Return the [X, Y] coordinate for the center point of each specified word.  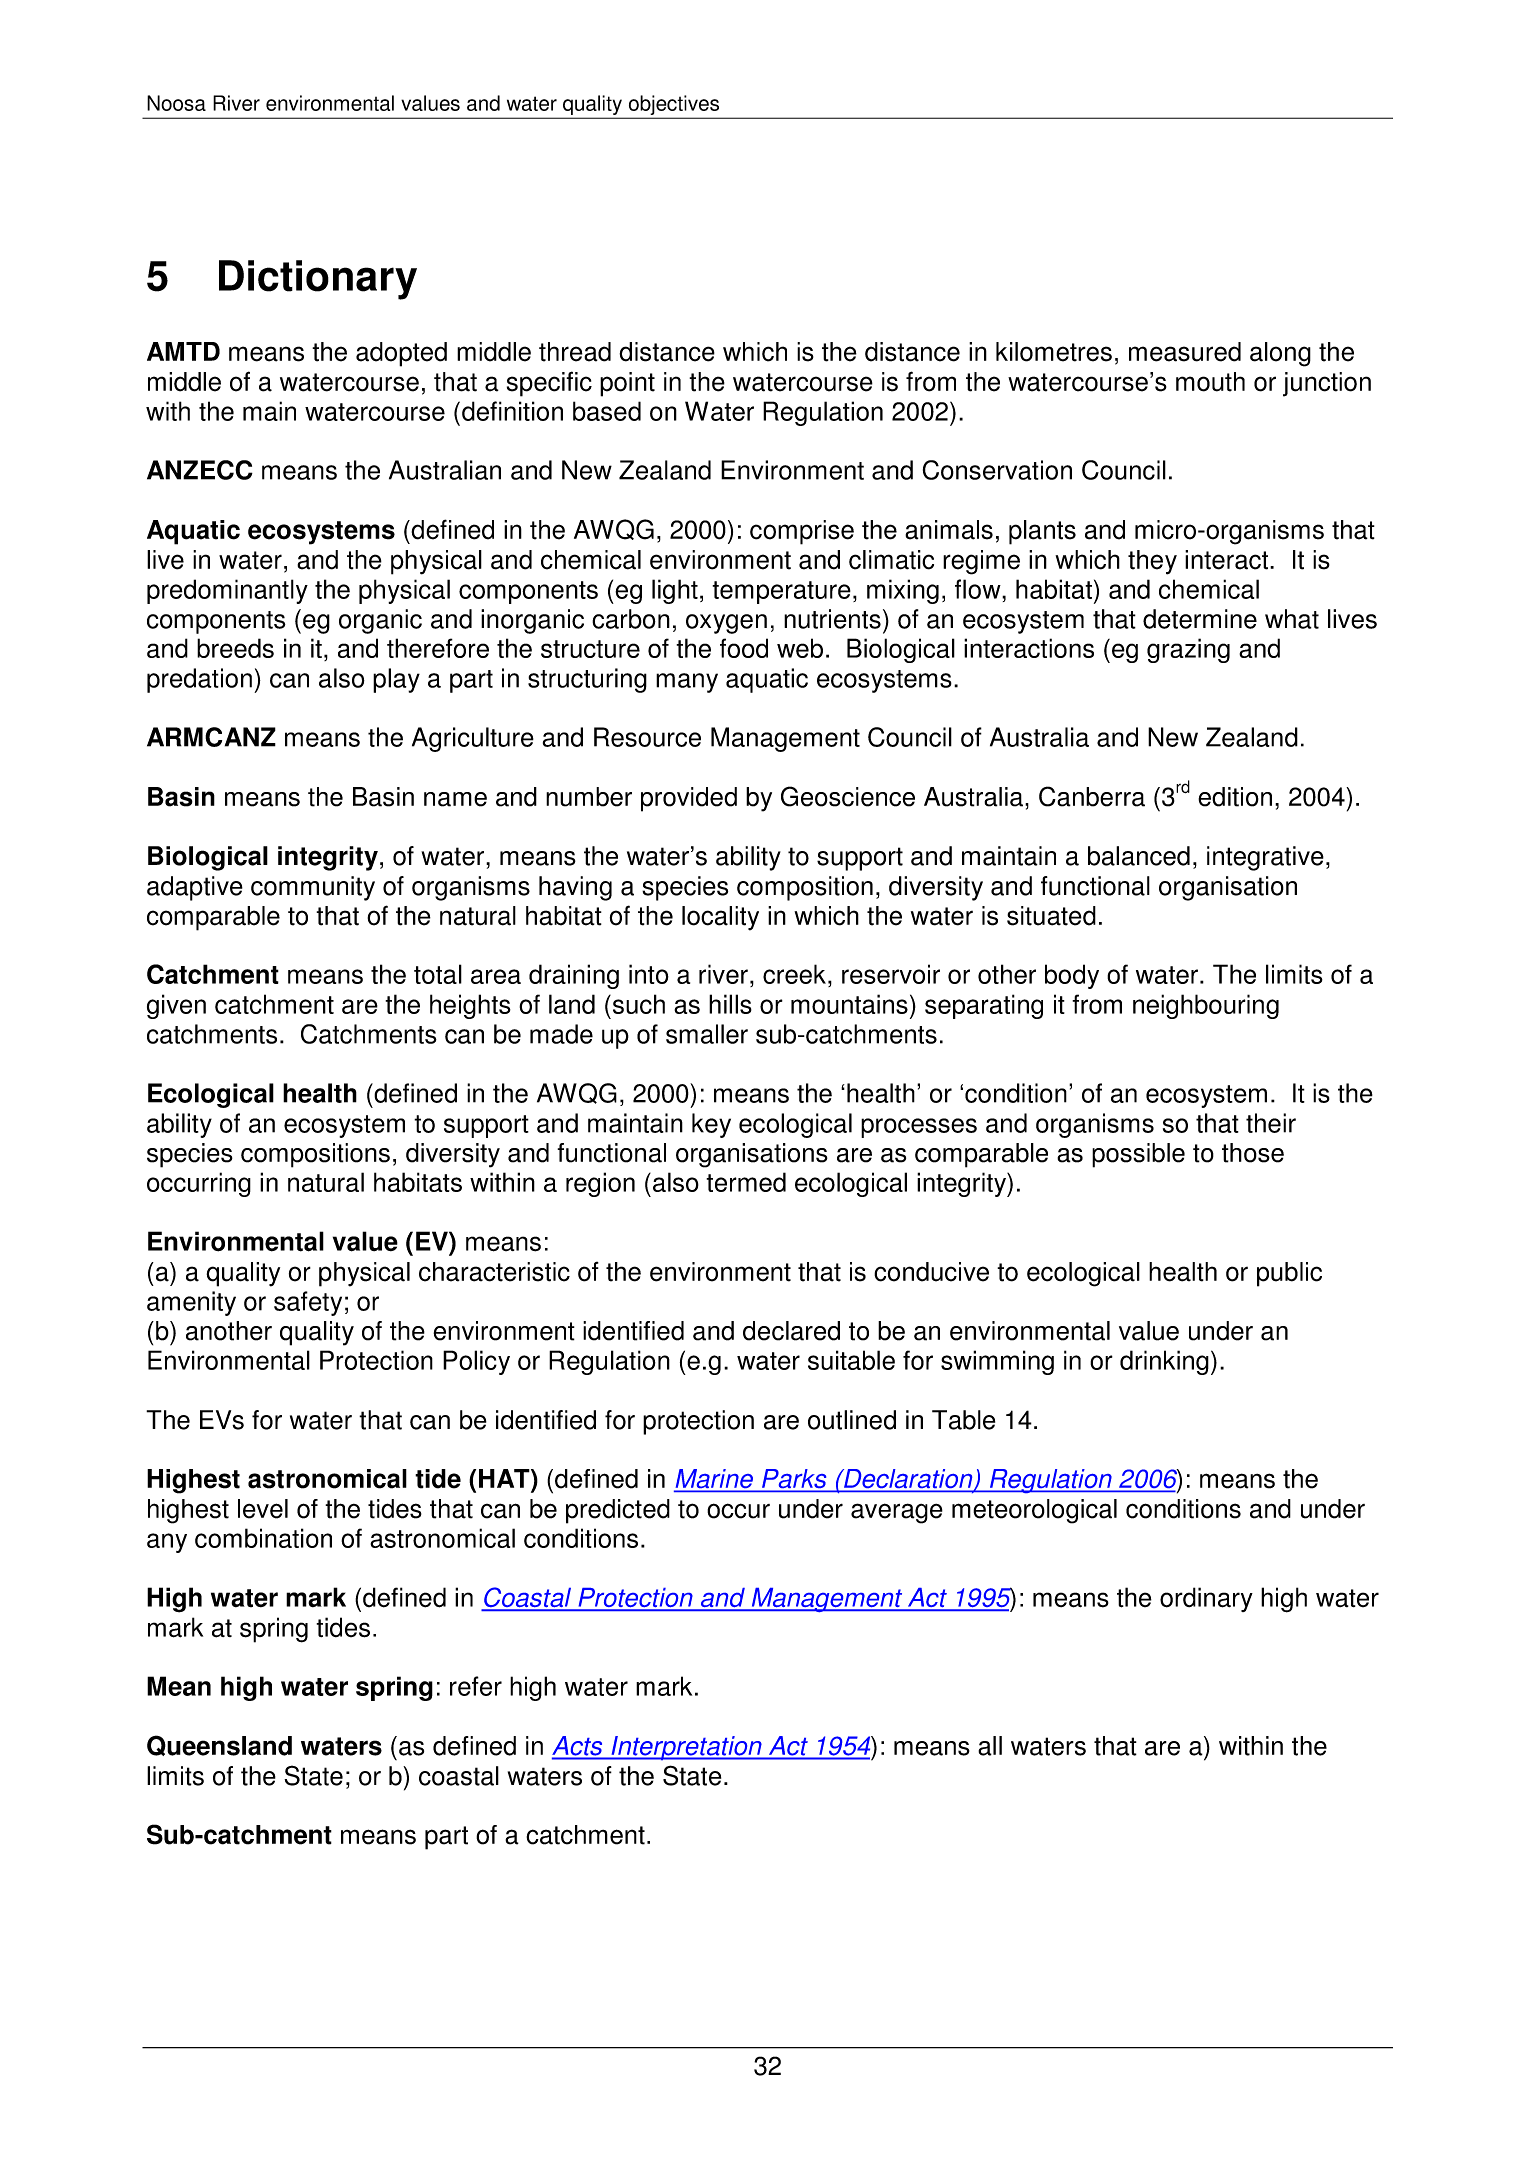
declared [791, 1331]
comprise [802, 532]
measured [1185, 352]
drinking [1164, 1362]
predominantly [227, 591]
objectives [674, 105]
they [1152, 562]
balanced [1139, 856]
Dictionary [318, 280]
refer [476, 1686]
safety [308, 1303]
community [313, 888]
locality [720, 918]
